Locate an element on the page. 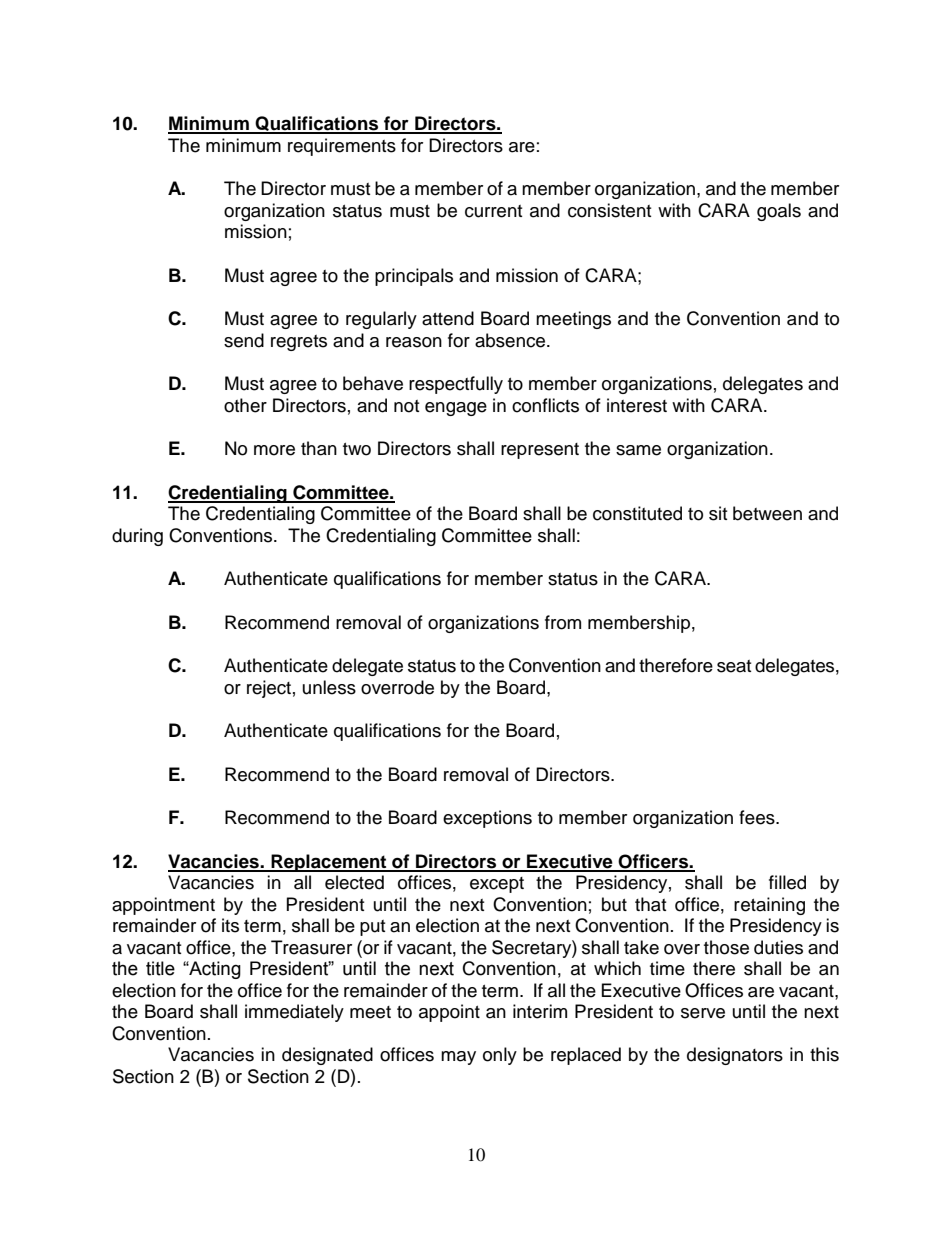  Replacement is located at coordinates (329, 863).
